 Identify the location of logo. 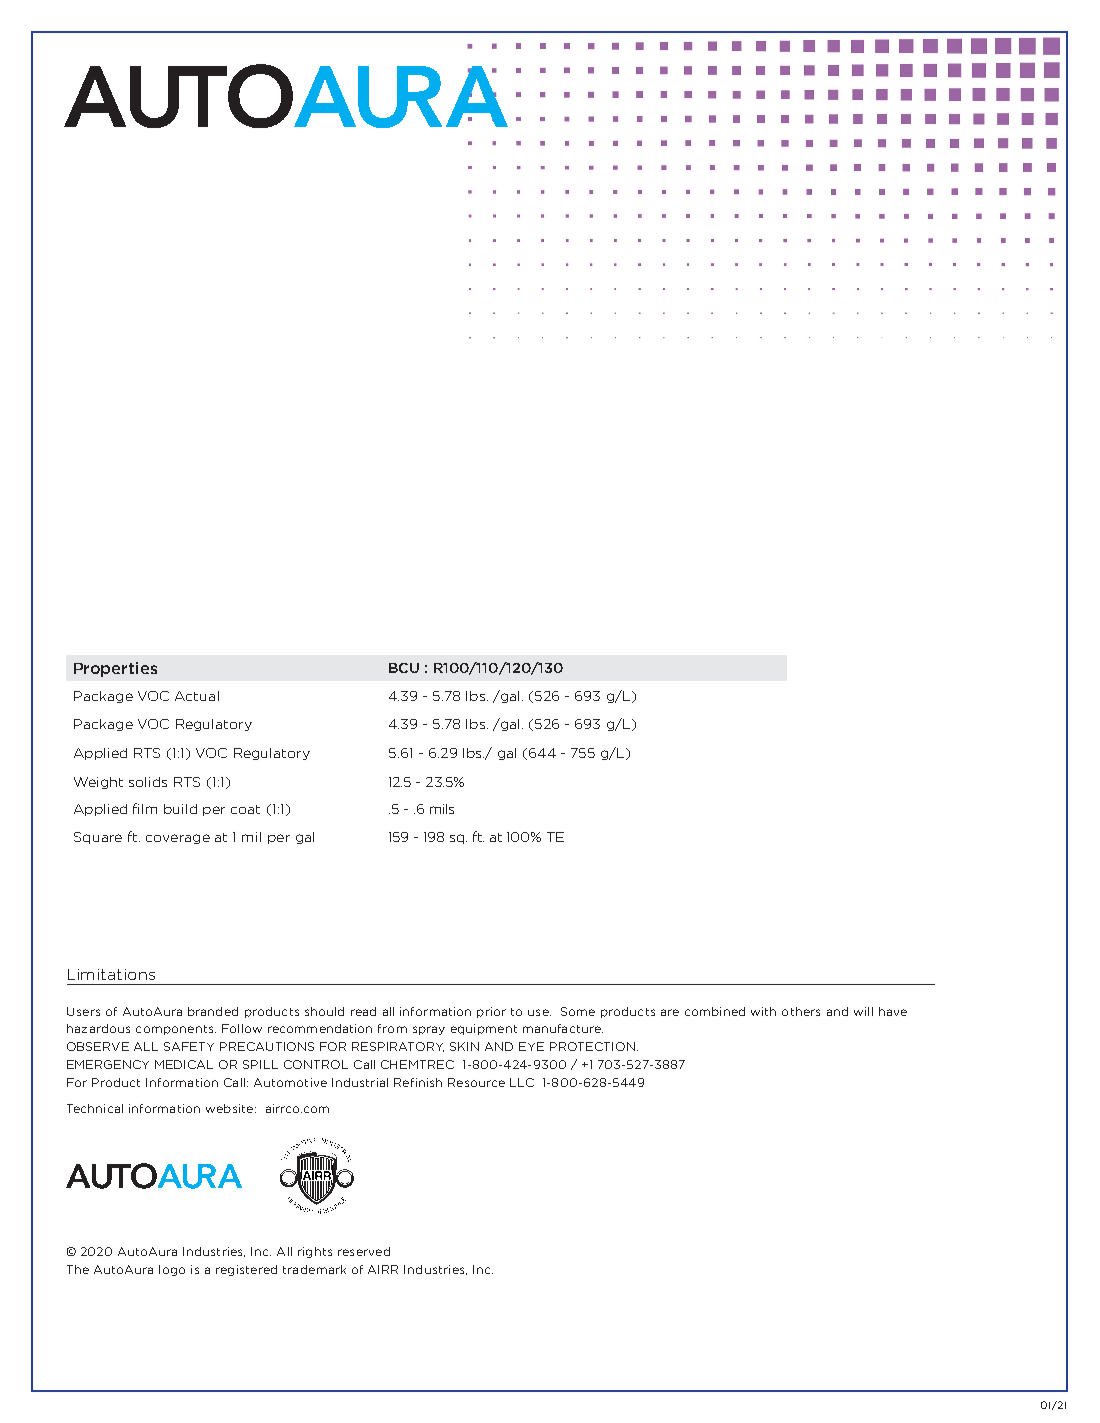
(172, 1270).
